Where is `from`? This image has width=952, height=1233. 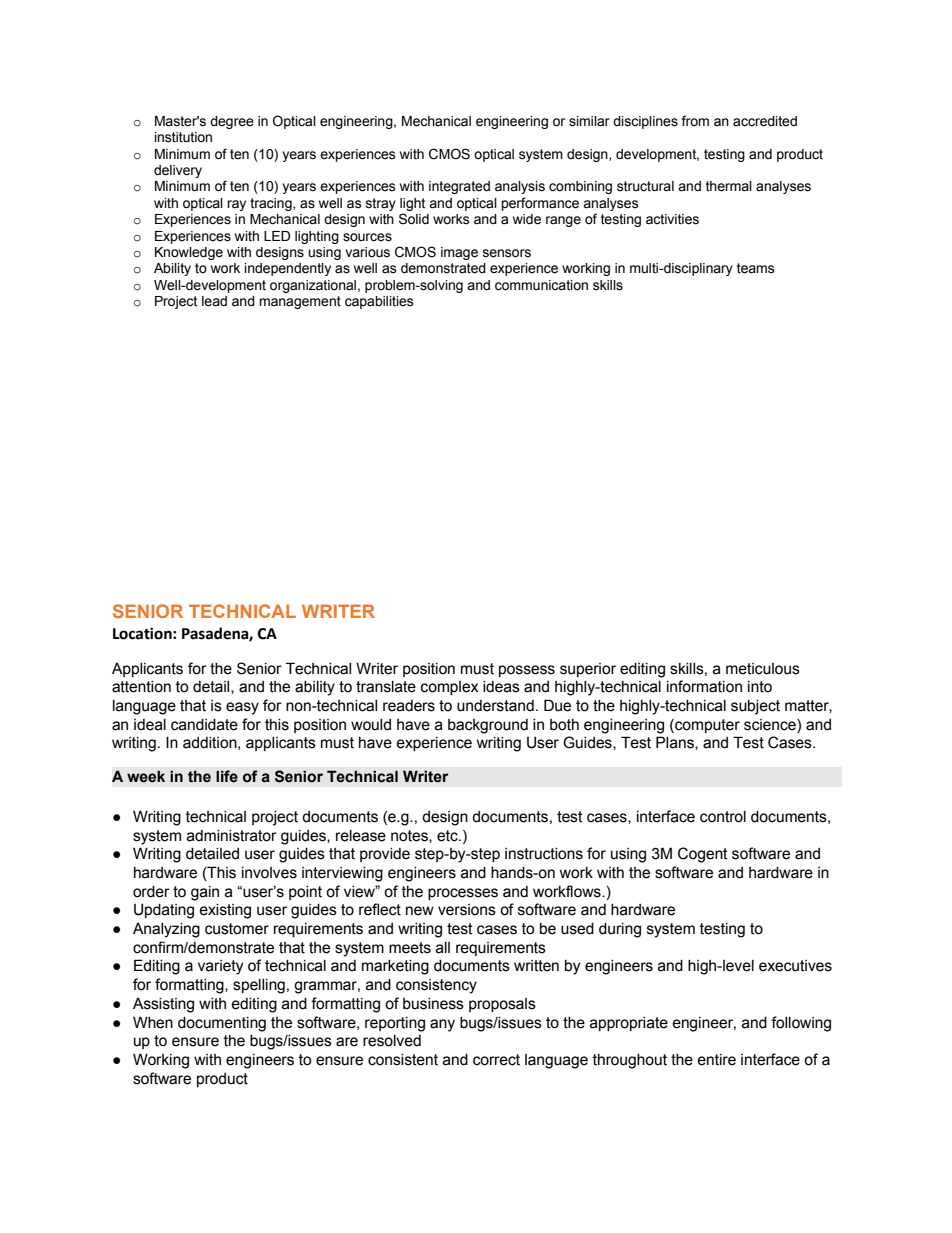
from is located at coordinates (695, 121).
